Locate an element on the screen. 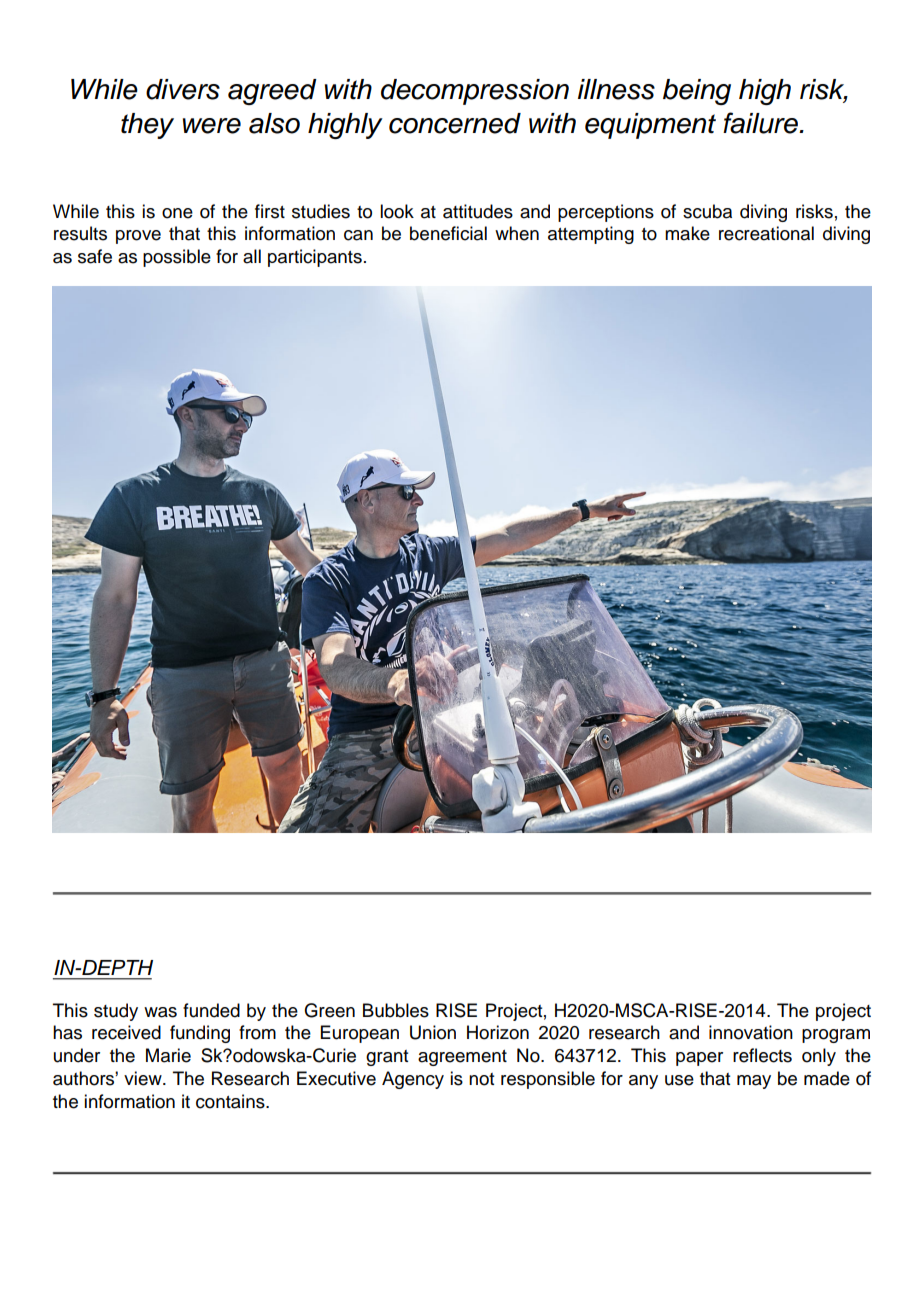 This screenshot has height=1308, width=924. view is located at coordinates (144, 1078).
